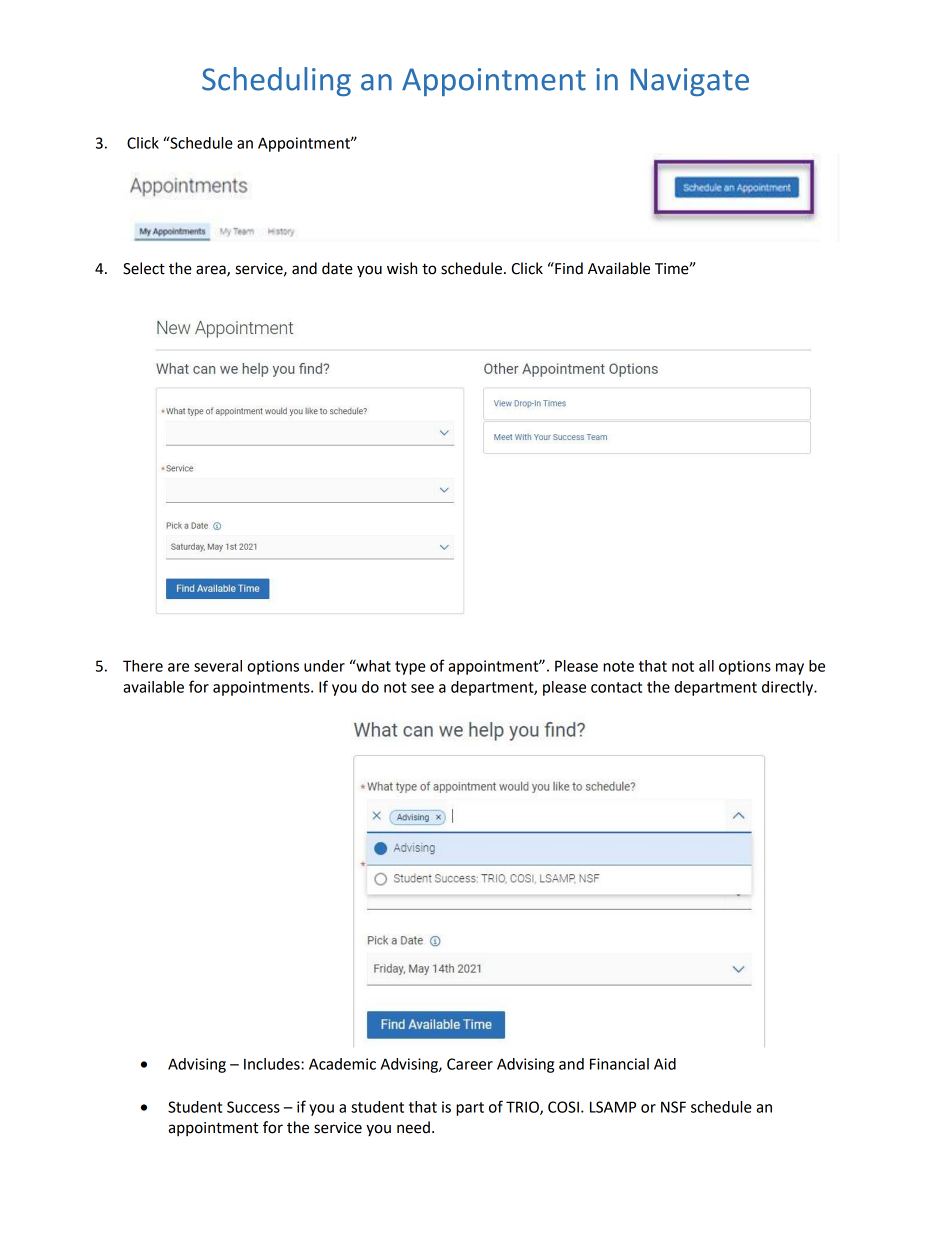 The image size is (952, 1233). I want to click on directly, so click(789, 688).
